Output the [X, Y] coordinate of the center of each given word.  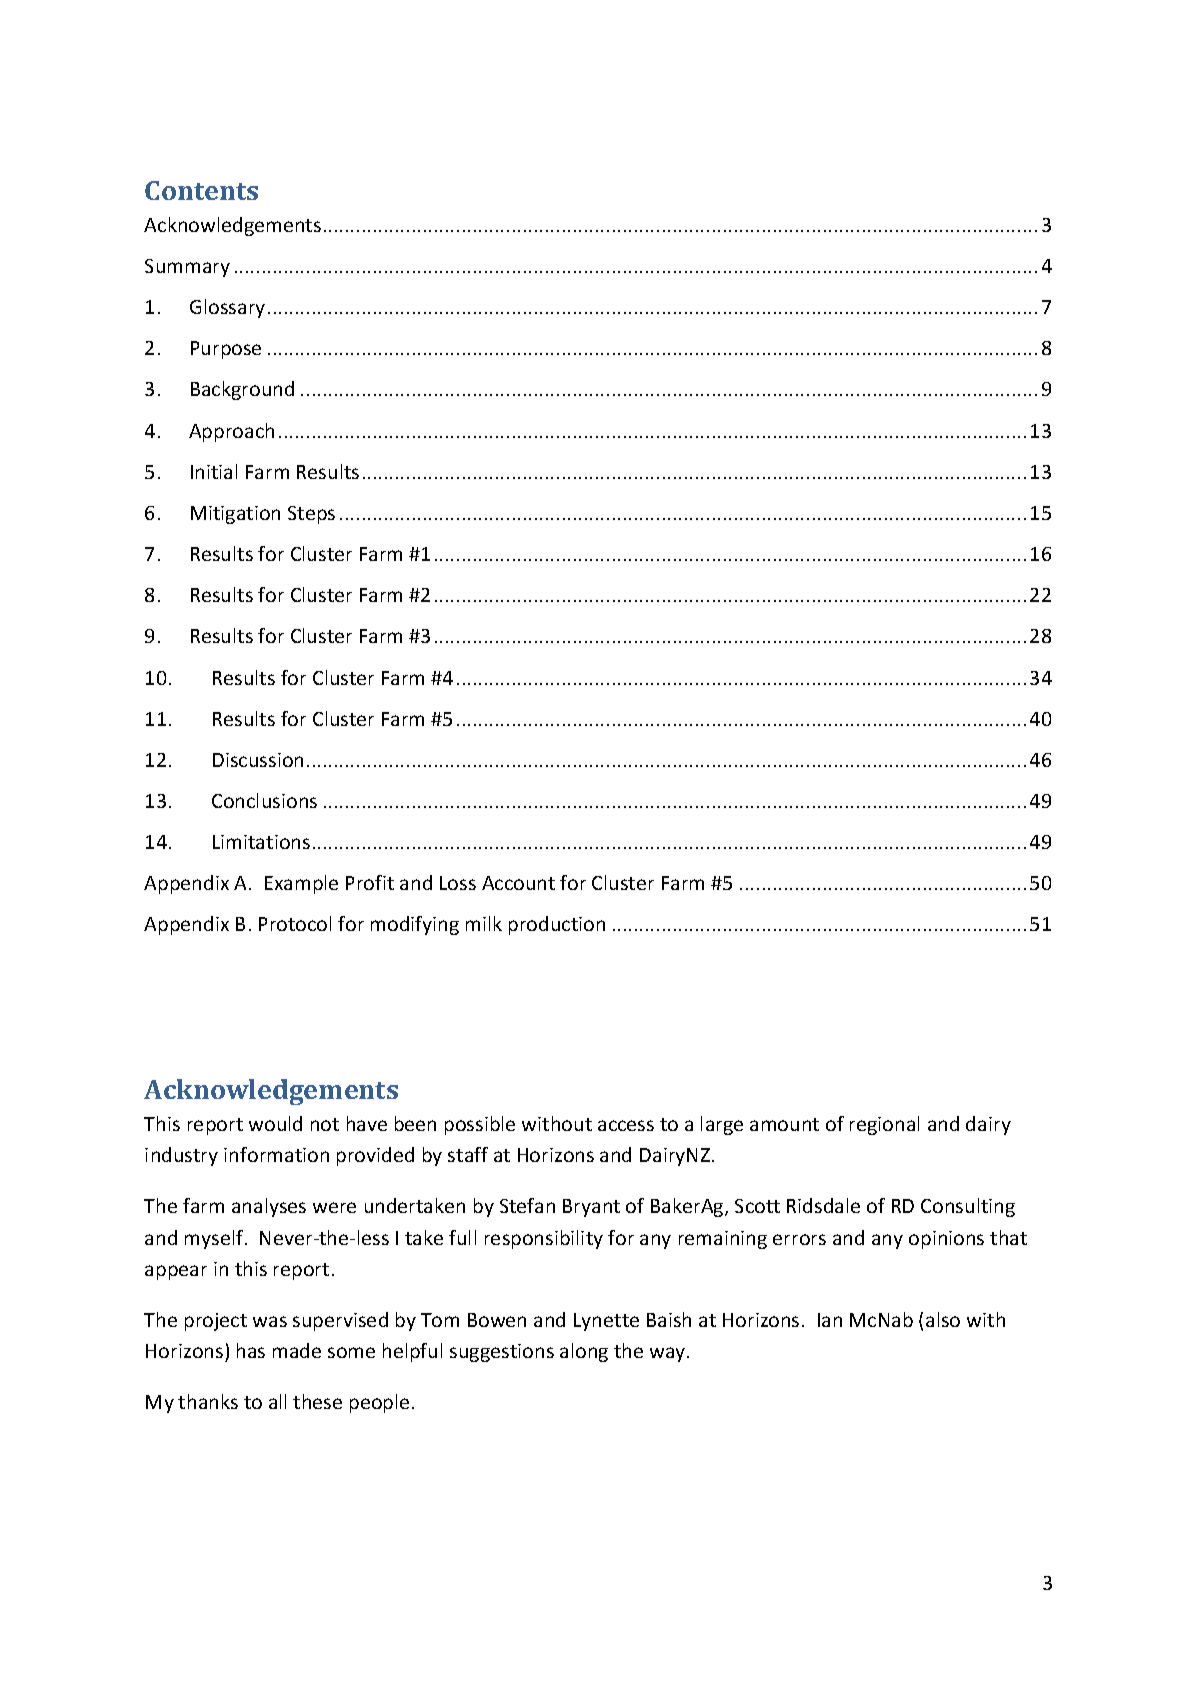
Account [518, 883]
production [557, 925]
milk [484, 923]
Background [242, 390]
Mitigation [235, 515]
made [297, 1350]
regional [884, 1125]
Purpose [226, 350]
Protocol [295, 923]
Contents [201, 190]
